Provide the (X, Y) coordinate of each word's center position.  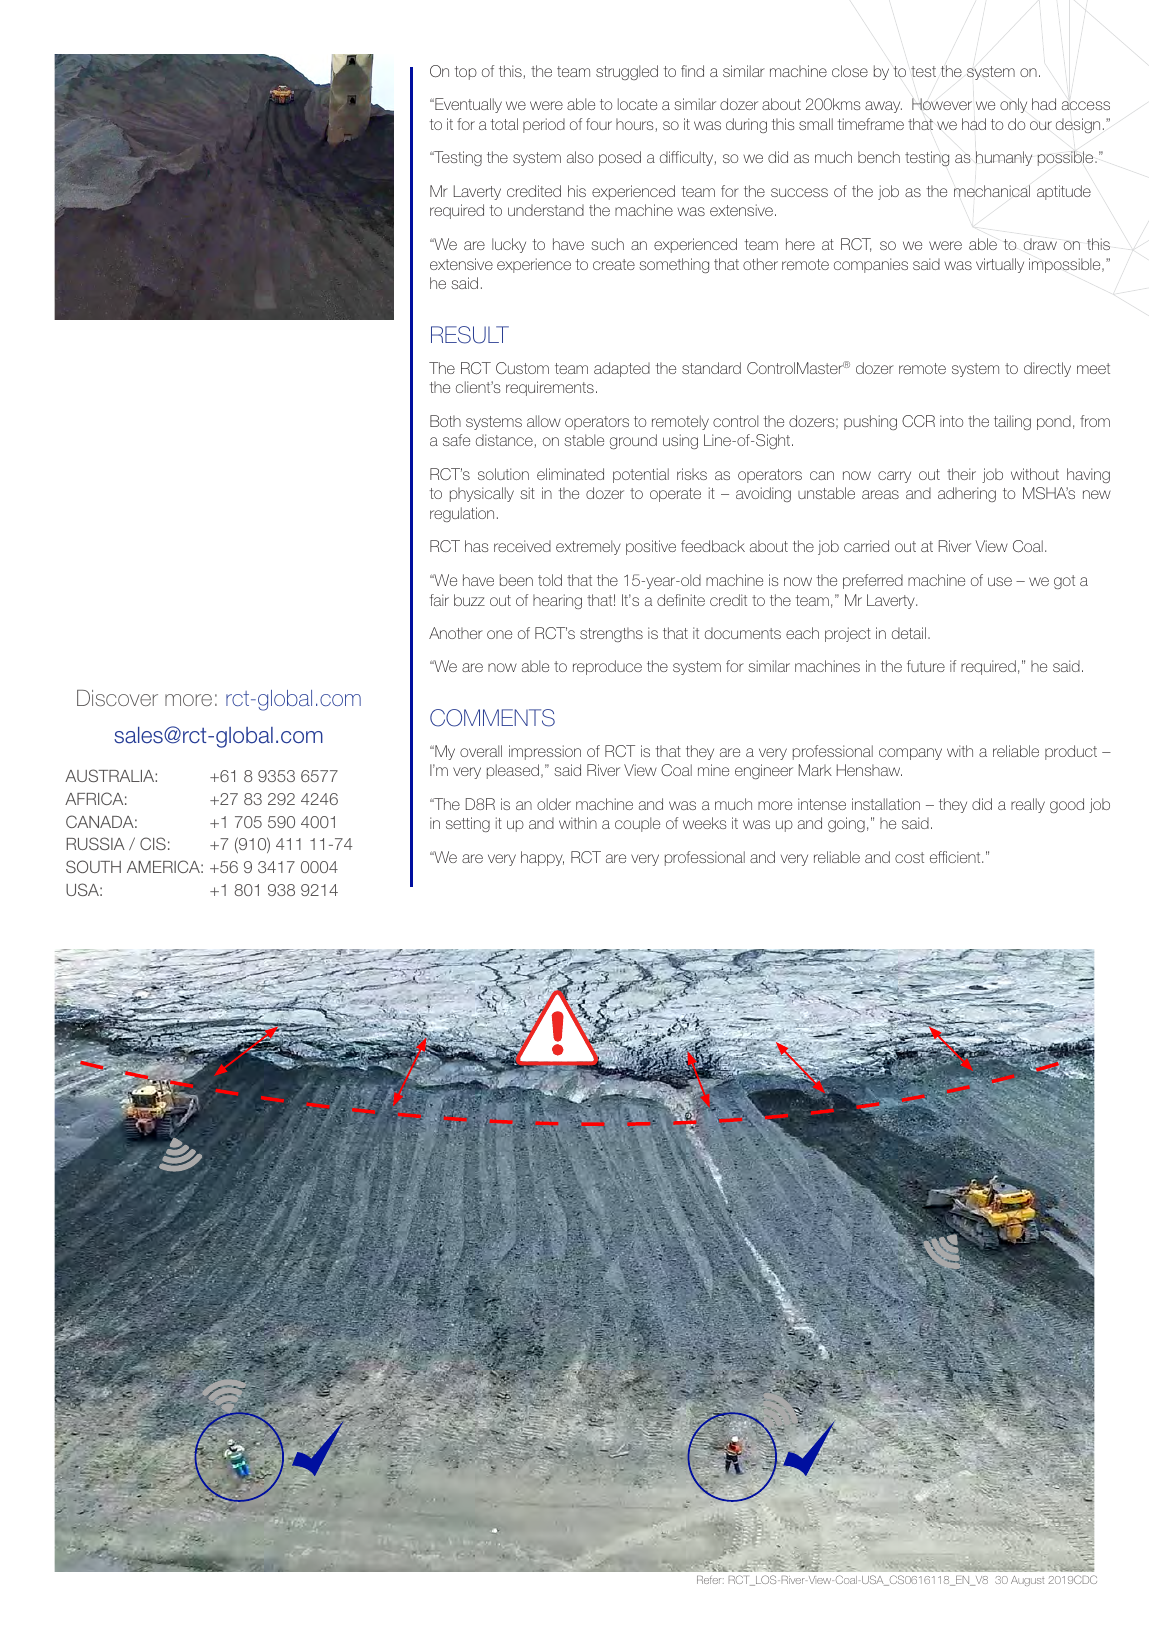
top (466, 73)
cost (909, 857)
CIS (153, 843)
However (942, 104)
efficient (956, 857)
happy (542, 858)
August (1027, 1581)
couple (637, 824)
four (599, 124)
